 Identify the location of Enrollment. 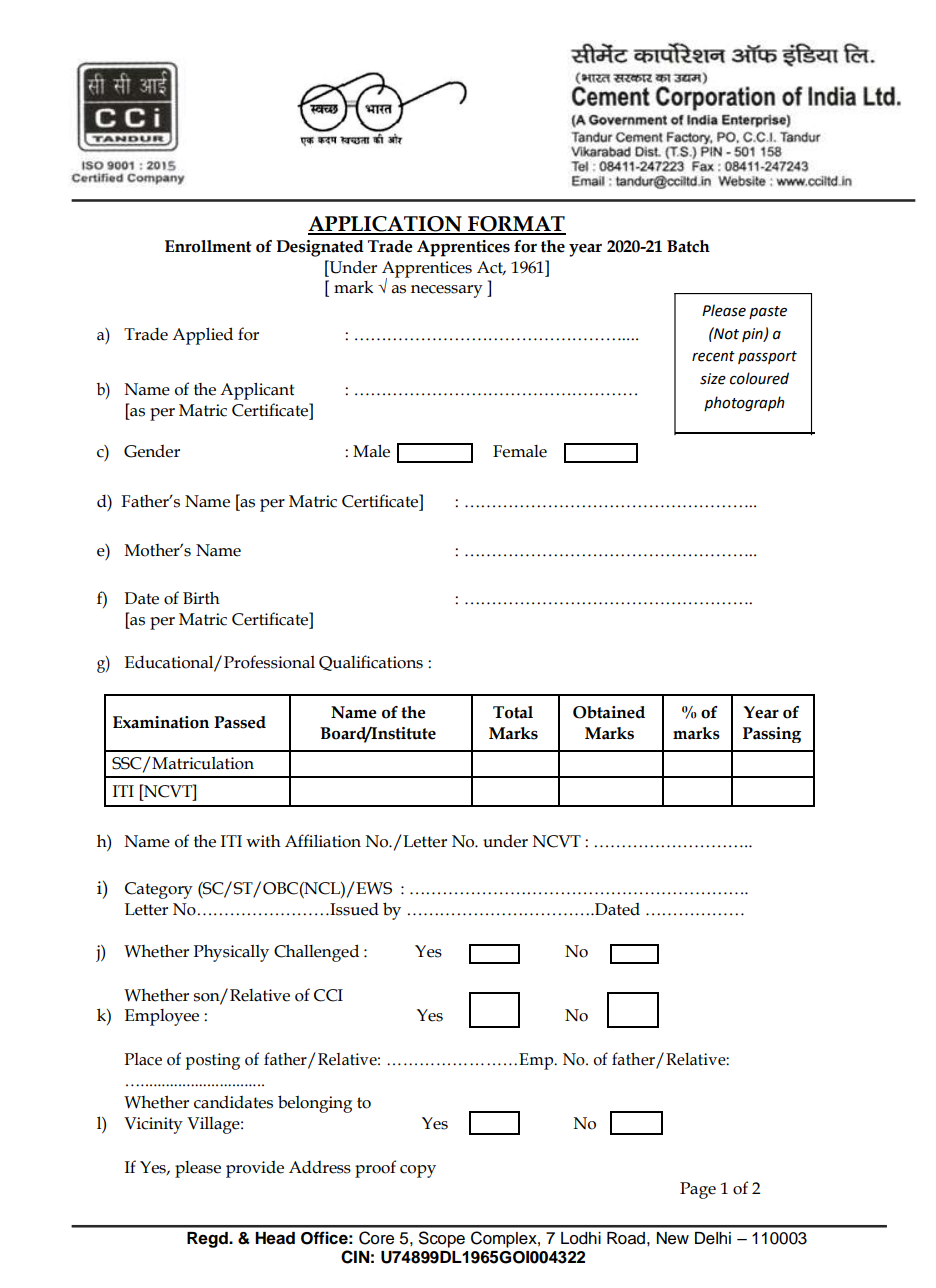
(208, 246).
